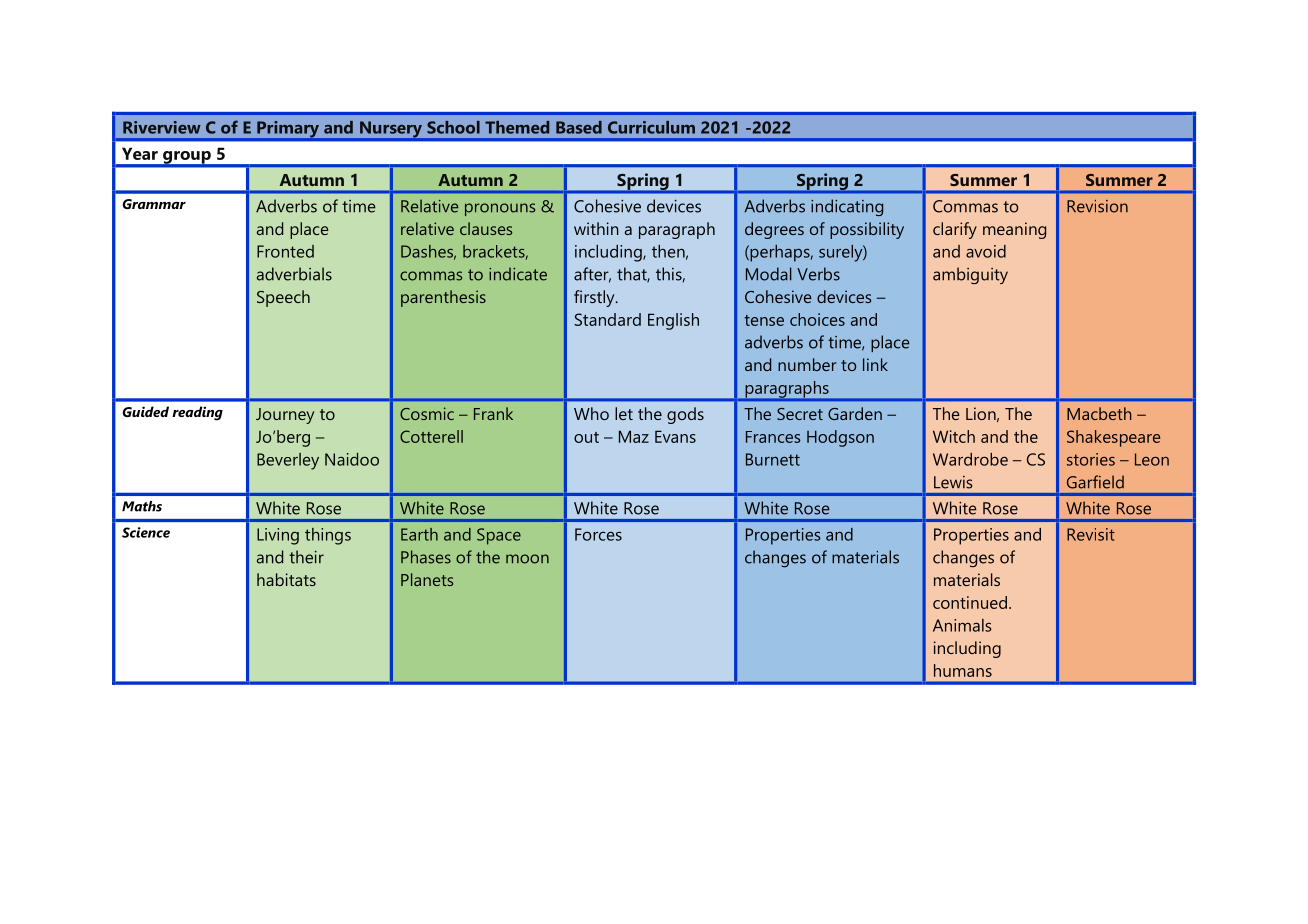 The image size is (1308, 924). I want to click on Animals, so click(962, 625).
